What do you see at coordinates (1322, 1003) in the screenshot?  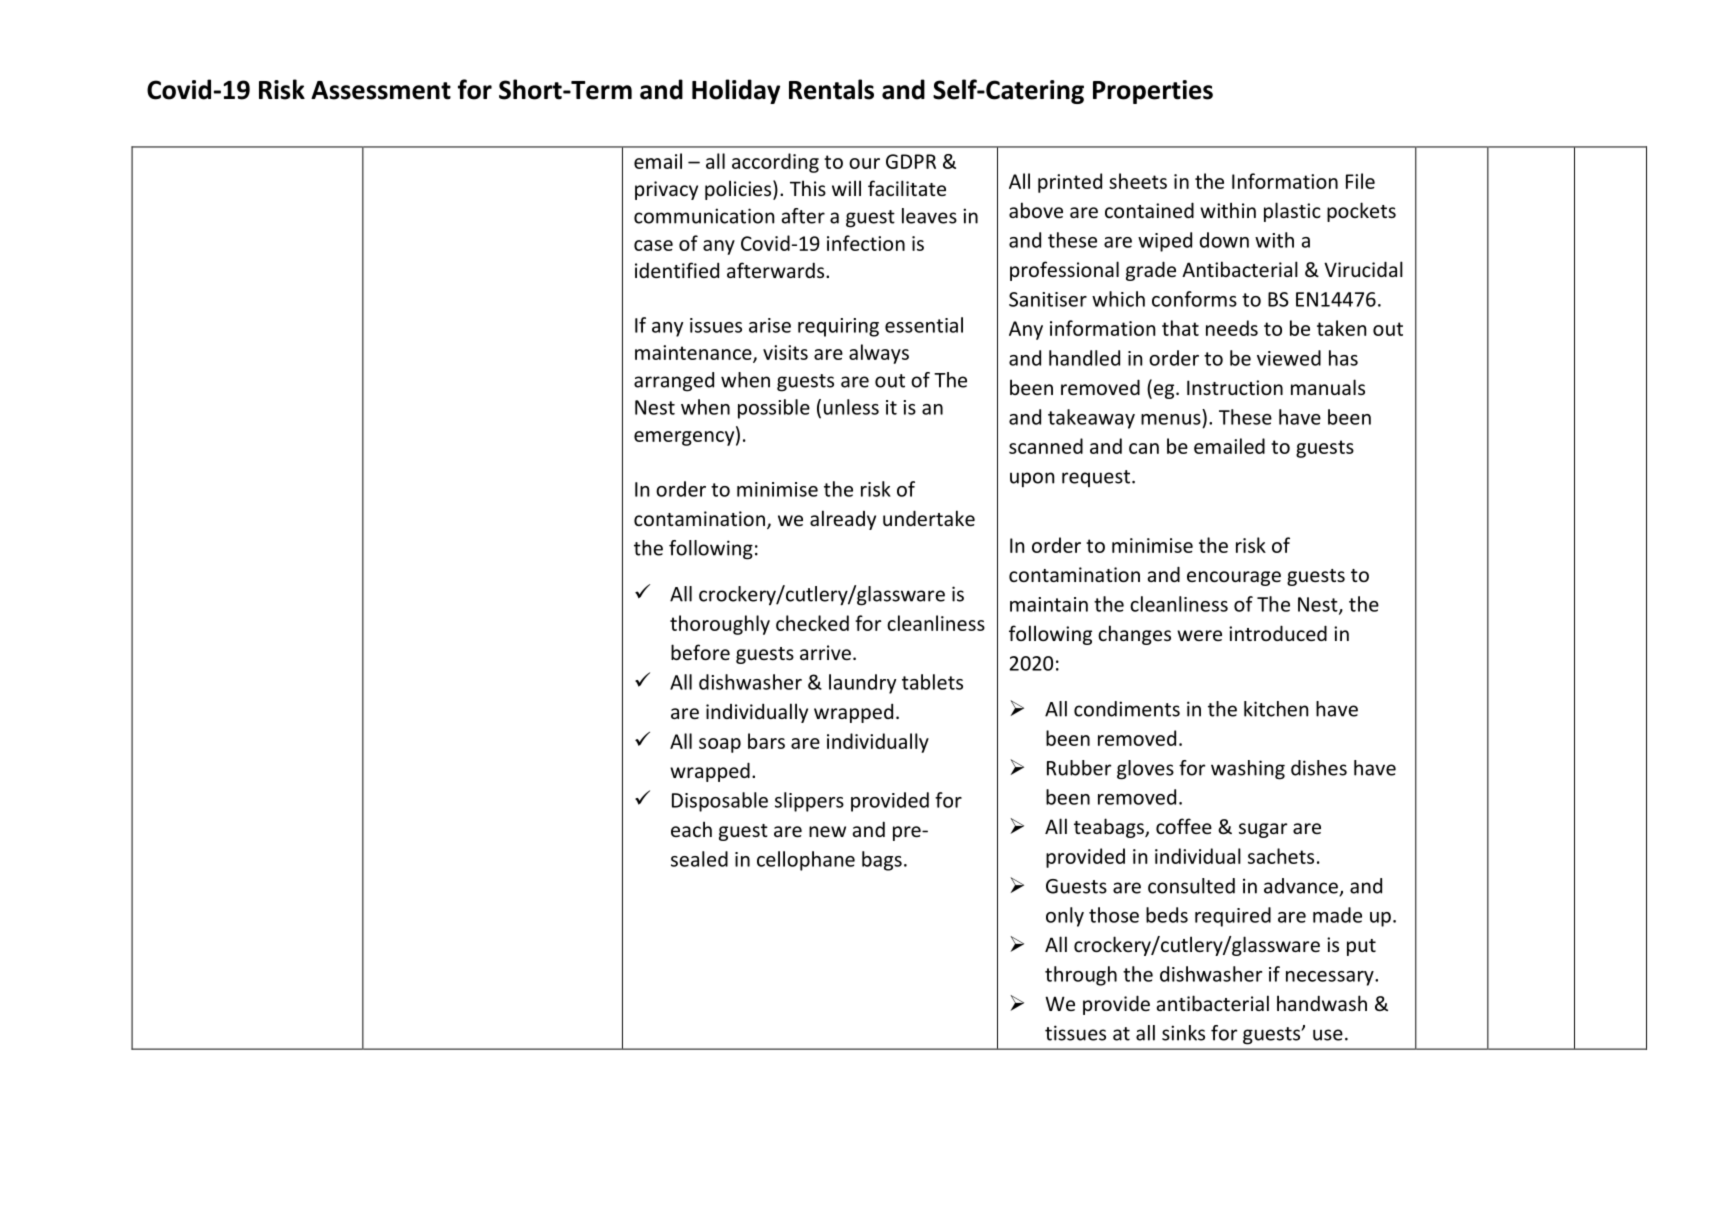 I see `handwash` at bounding box center [1322, 1003].
